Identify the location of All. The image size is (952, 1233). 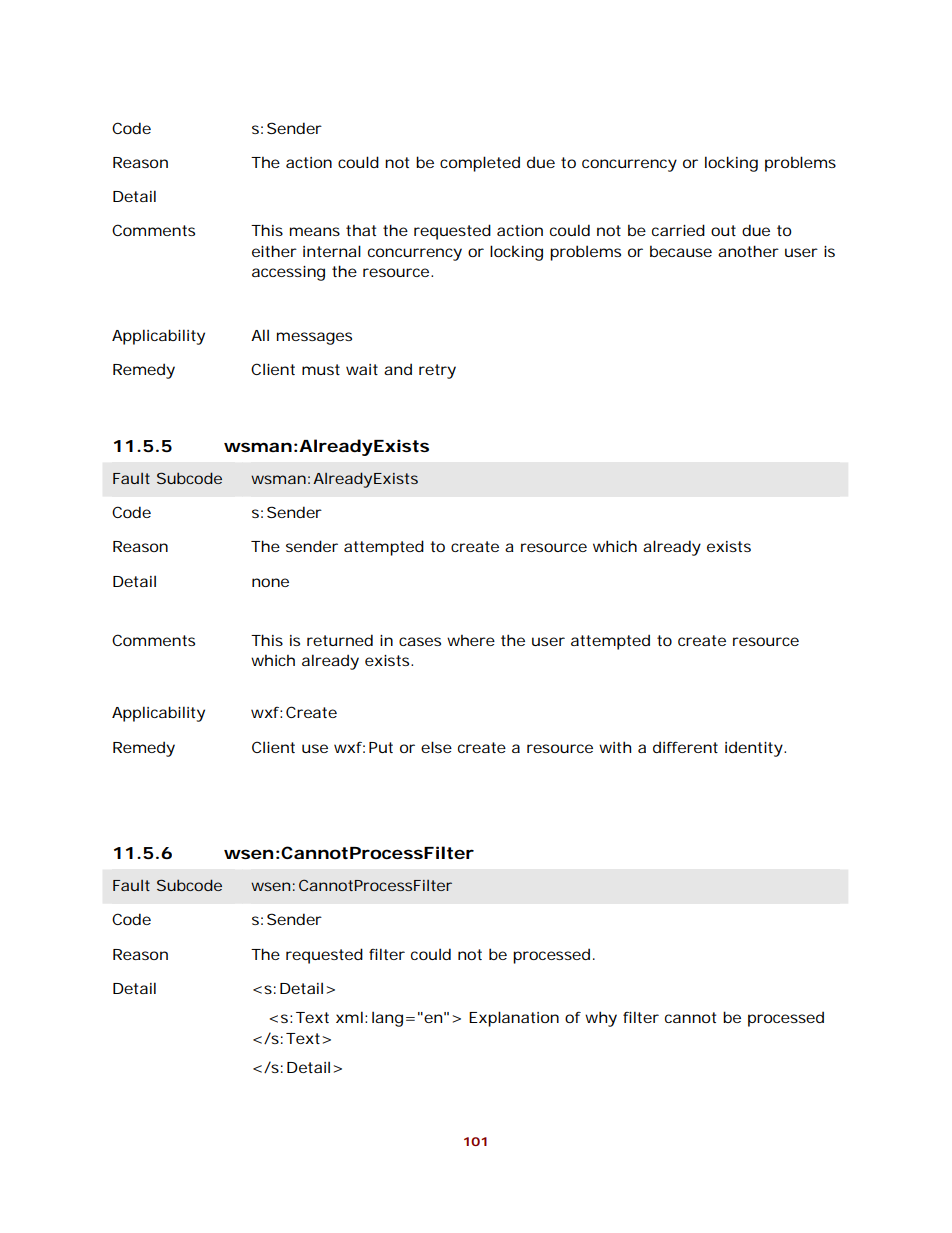
(260, 335).
